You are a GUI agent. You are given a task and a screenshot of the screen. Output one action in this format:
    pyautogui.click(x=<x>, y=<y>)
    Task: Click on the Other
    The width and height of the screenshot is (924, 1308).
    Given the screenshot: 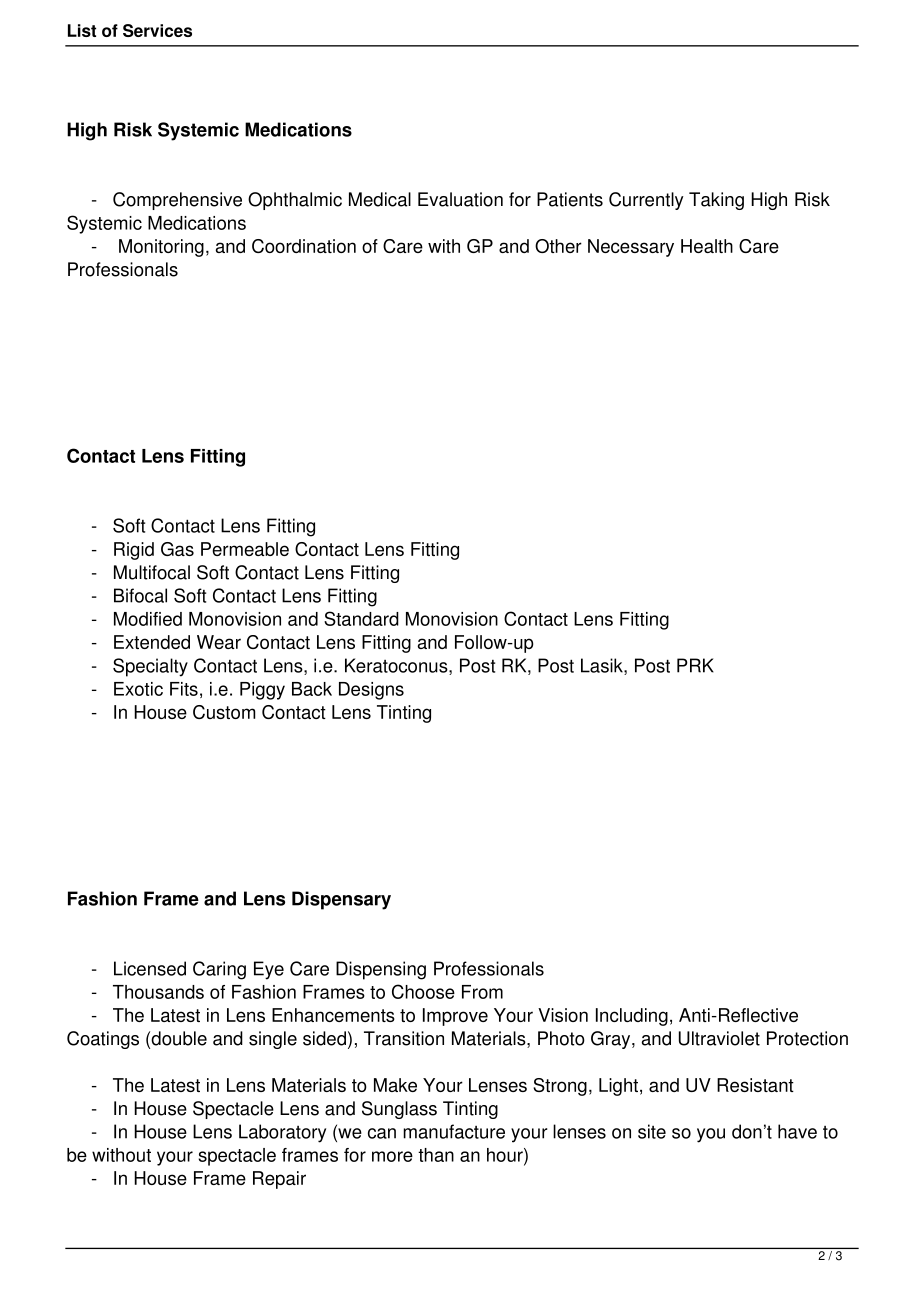 What is the action you would take?
    pyautogui.click(x=558, y=246)
